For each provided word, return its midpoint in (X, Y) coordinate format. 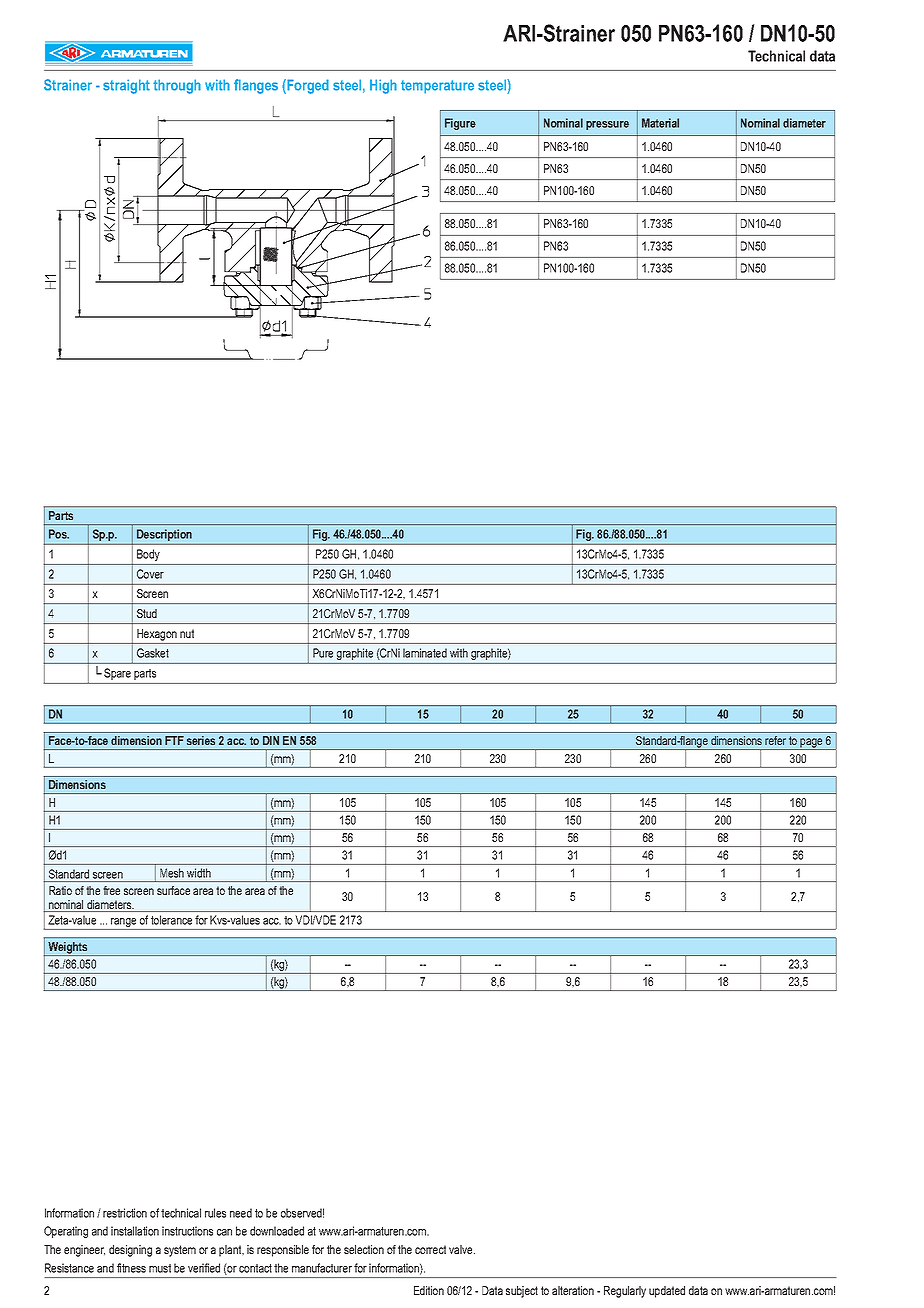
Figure (460, 124)
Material (660, 123)
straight (126, 86)
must (160, 1268)
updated (667, 1292)
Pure (323, 653)
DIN (271, 740)
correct (430, 1249)
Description (164, 535)
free (111, 890)
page (812, 744)
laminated (425, 653)
